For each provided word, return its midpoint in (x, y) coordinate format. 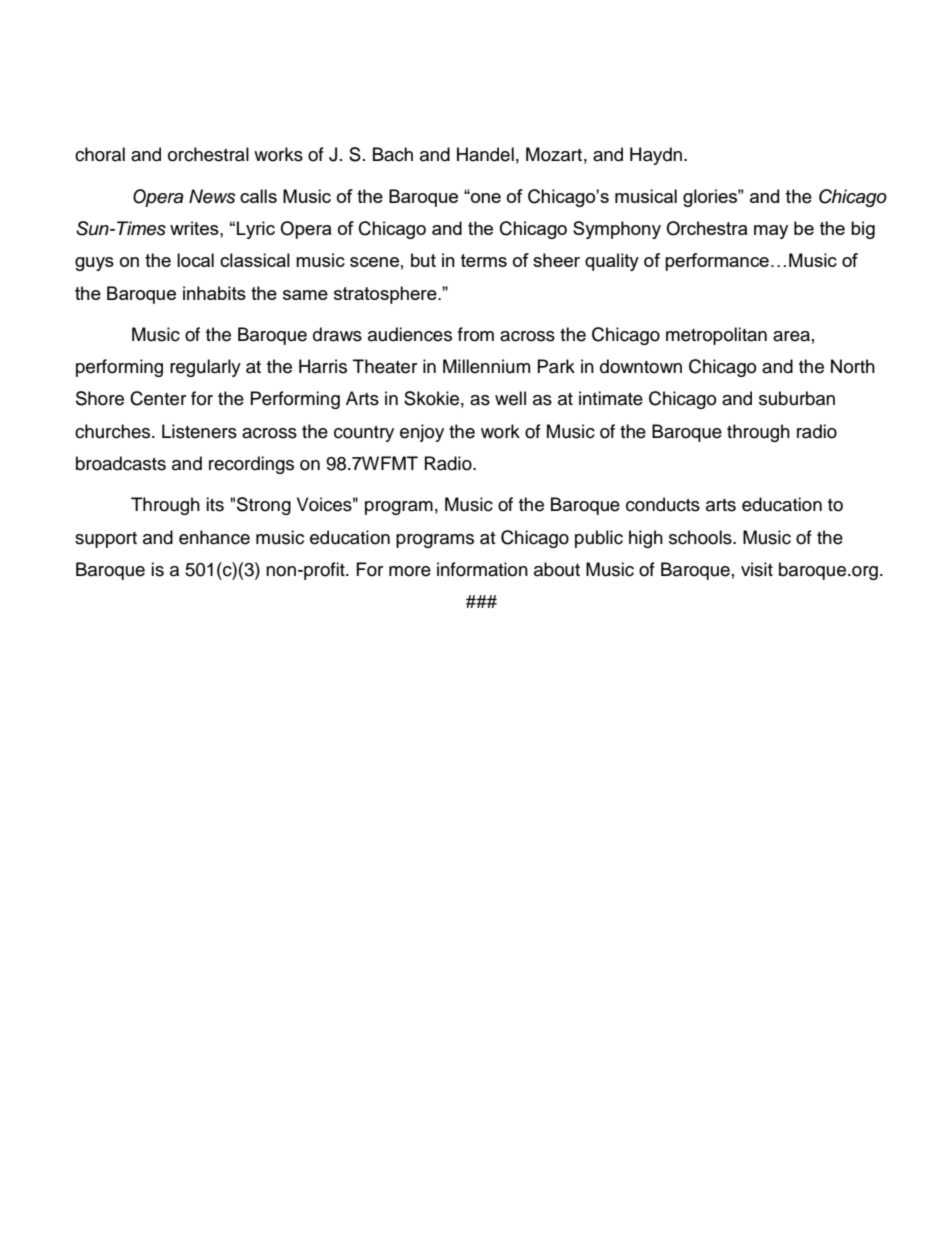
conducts (663, 504)
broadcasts (121, 463)
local (195, 260)
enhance (214, 537)
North (853, 366)
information (482, 569)
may (771, 232)
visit (757, 569)
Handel (485, 154)
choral (100, 154)
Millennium (486, 366)
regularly (205, 368)
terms (484, 260)
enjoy (422, 433)
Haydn (656, 156)
